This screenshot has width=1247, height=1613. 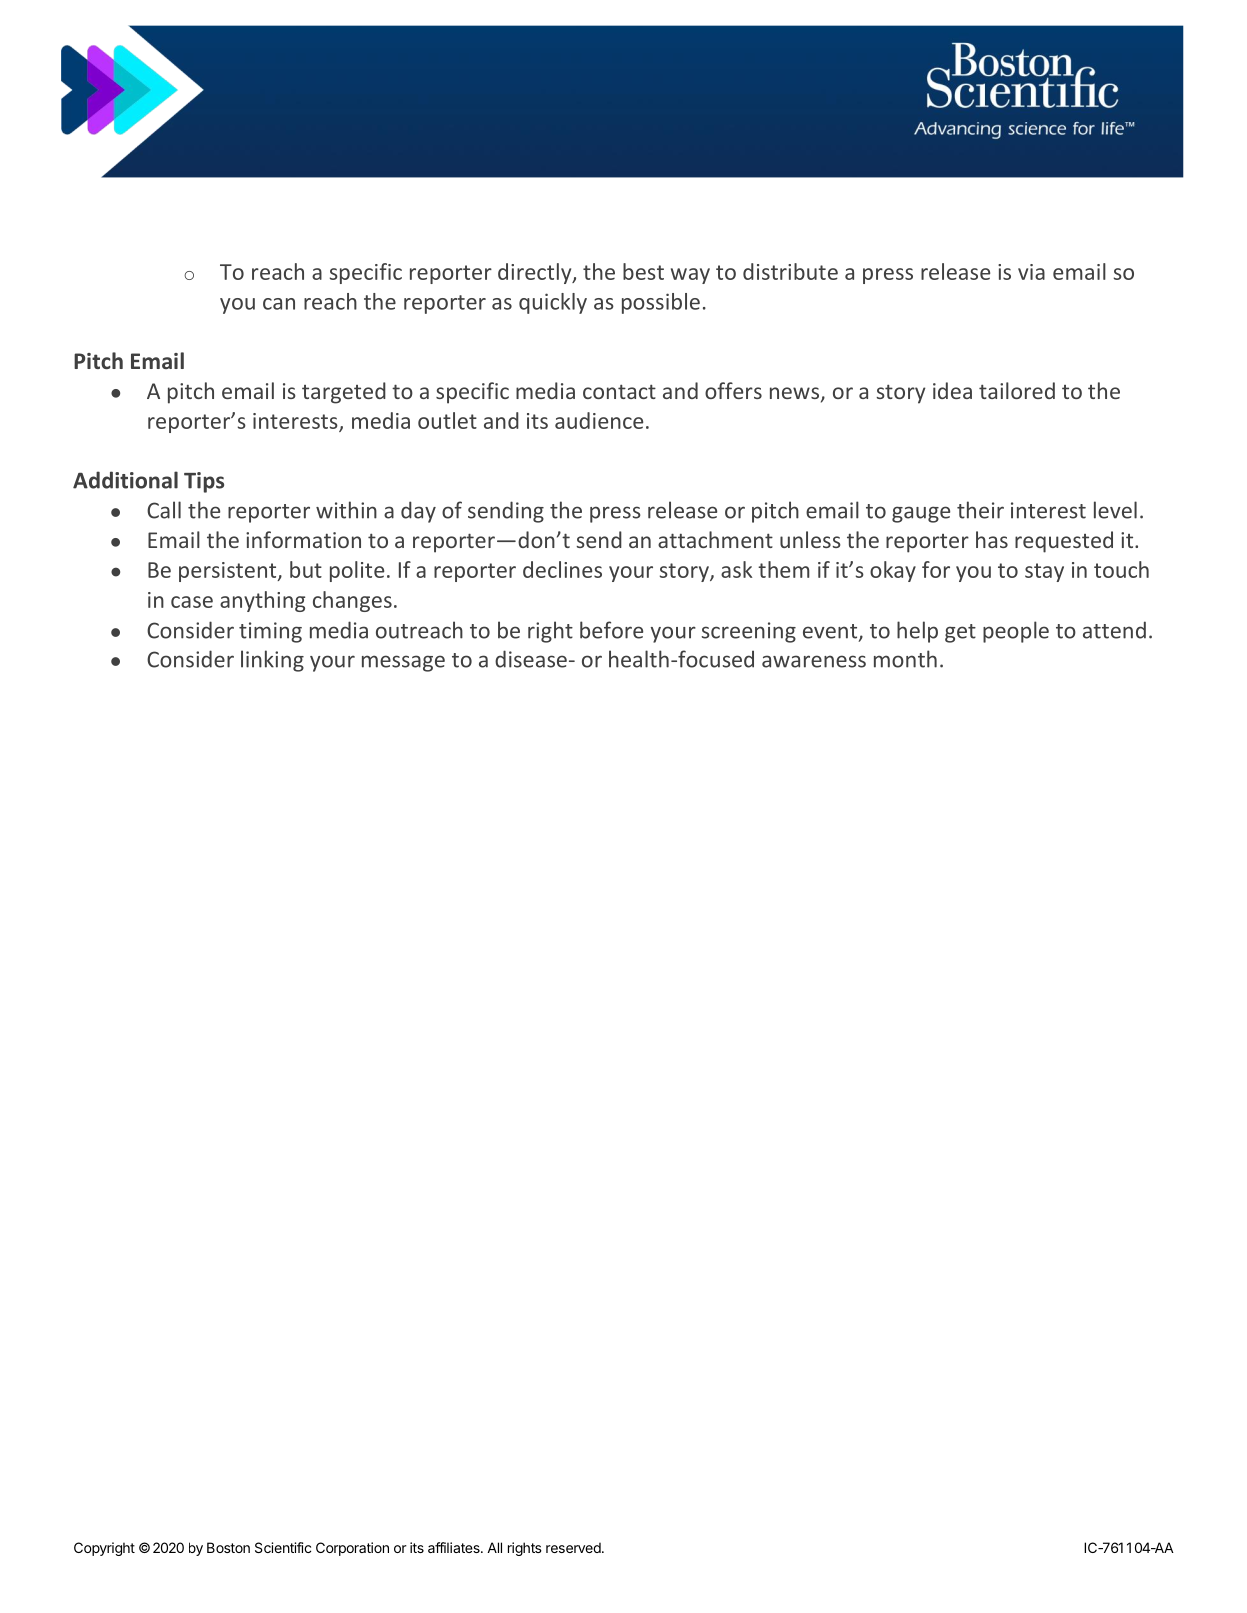 What do you see at coordinates (905, 659) in the screenshot?
I see `month` at bounding box center [905, 659].
